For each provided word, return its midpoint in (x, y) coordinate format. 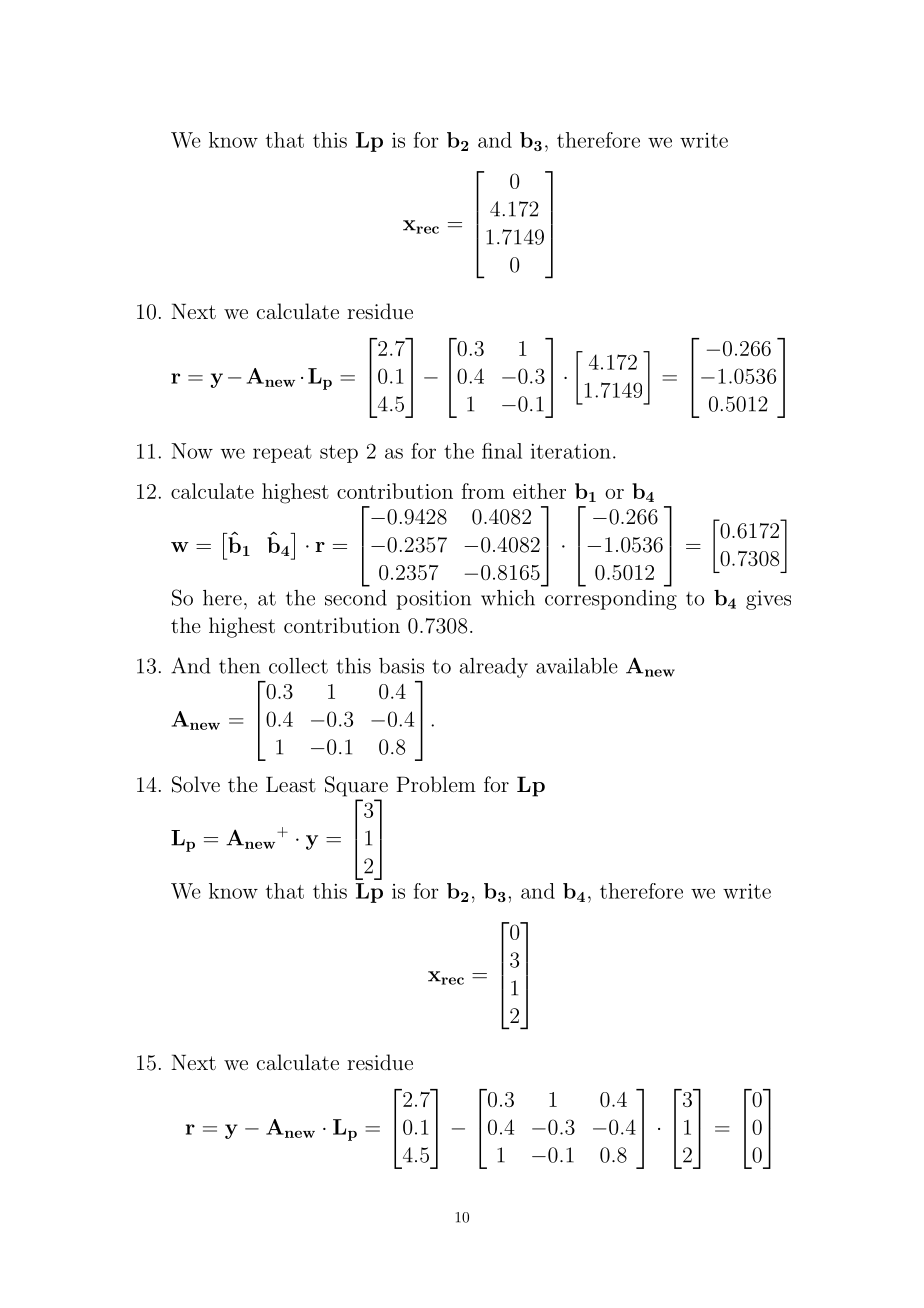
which (508, 598)
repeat (282, 454)
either (539, 491)
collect (298, 666)
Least (291, 784)
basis (401, 666)
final (502, 451)
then (239, 666)
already (494, 668)
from (483, 491)
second (356, 598)
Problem (436, 784)
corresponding (611, 600)
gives (768, 600)
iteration (571, 451)
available (577, 666)
